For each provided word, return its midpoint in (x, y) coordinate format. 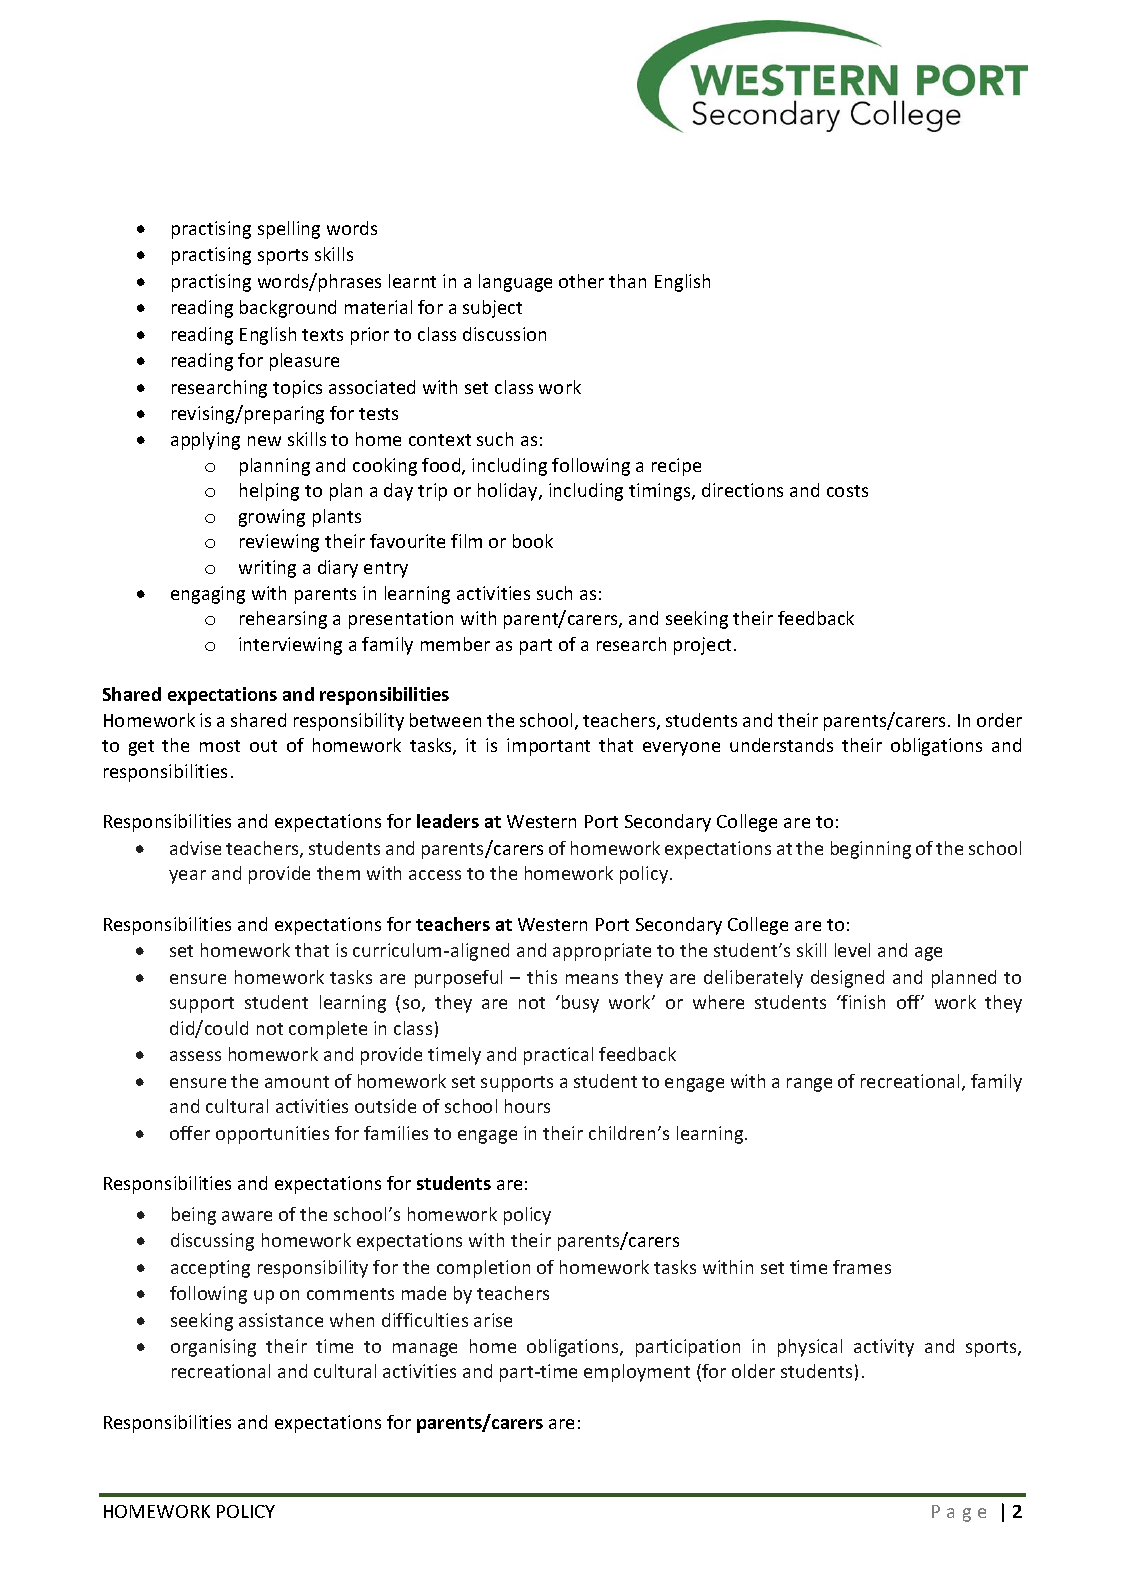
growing (272, 518)
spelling (289, 230)
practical (558, 1056)
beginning (871, 850)
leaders (448, 821)
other (581, 281)
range (809, 1085)
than (627, 281)
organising (213, 1348)
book (533, 541)
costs (847, 491)
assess (195, 1056)
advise (195, 848)
